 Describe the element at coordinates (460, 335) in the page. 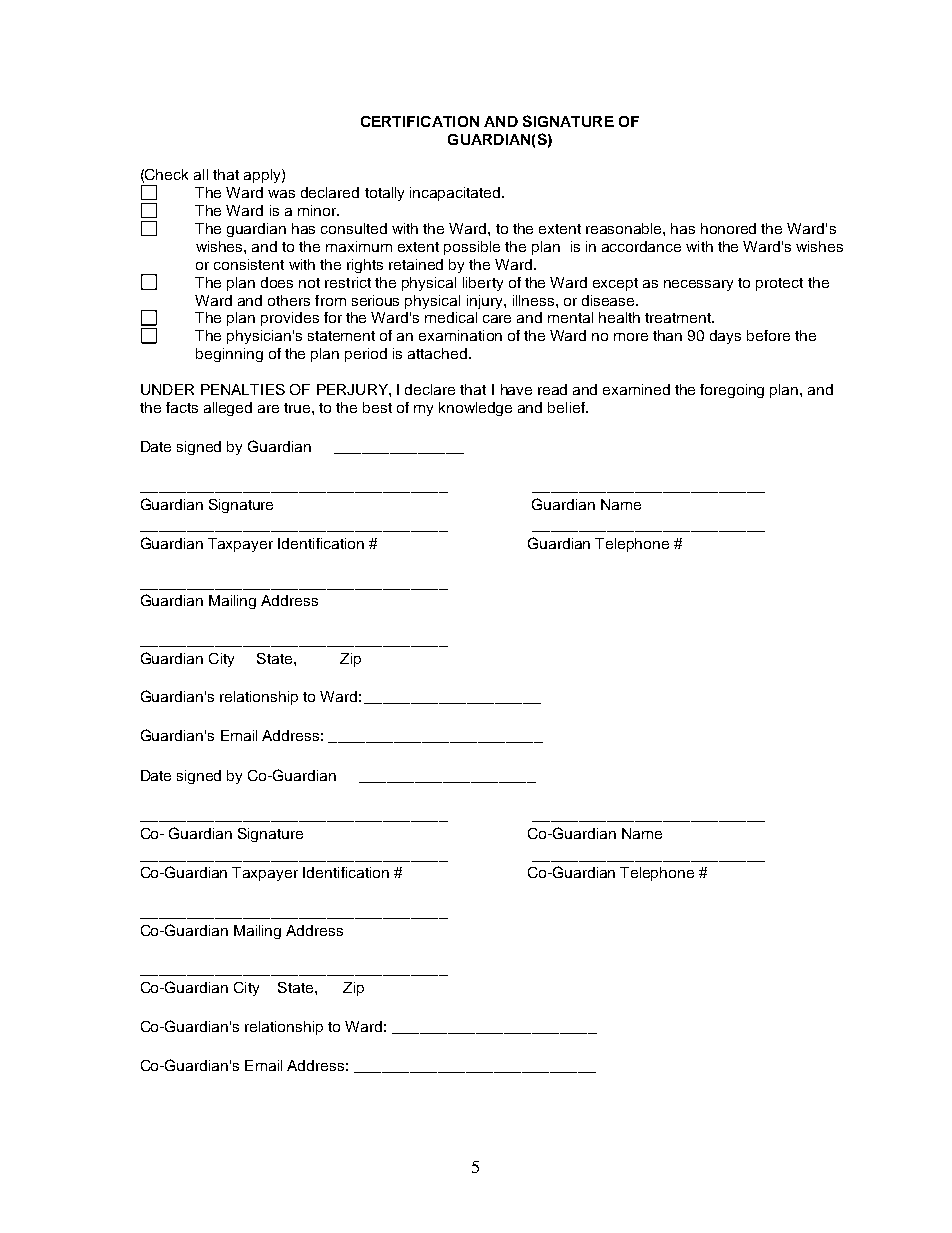

I see `examination` at that location.
